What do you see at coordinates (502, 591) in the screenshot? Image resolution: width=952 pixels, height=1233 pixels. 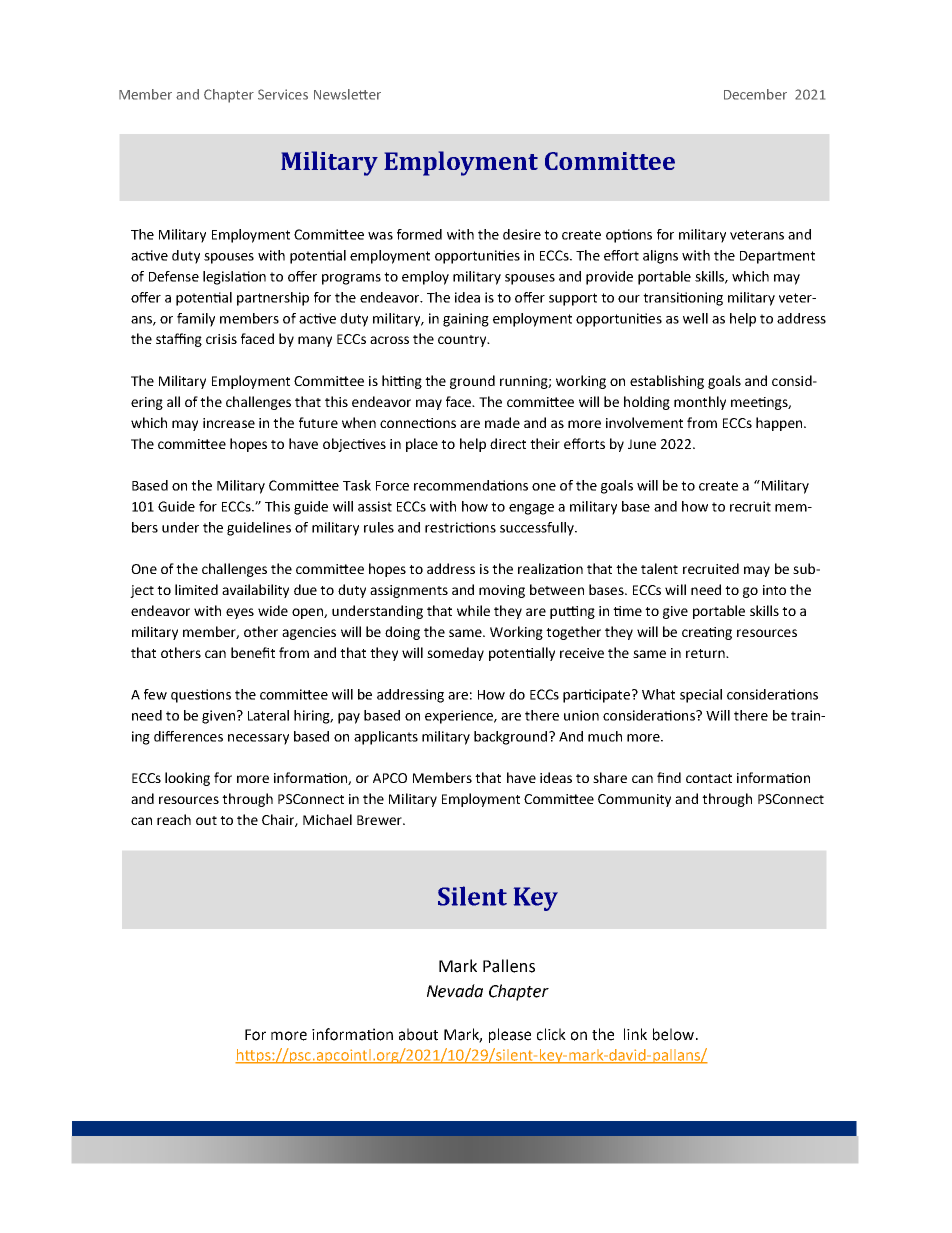 I see `moving` at bounding box center [502, 591].
